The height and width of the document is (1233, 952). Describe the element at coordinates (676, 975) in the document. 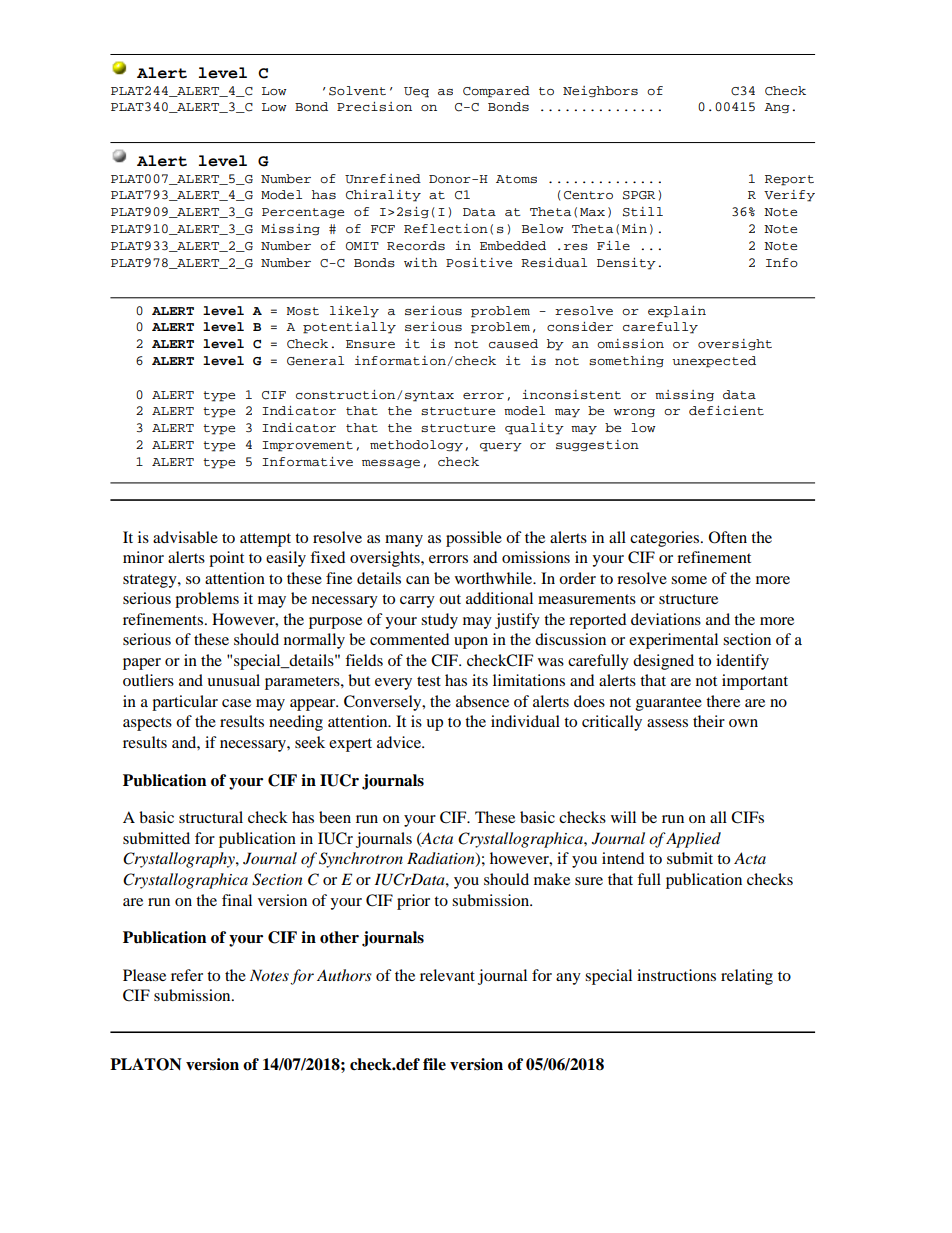

I see `instructions` at that location.
